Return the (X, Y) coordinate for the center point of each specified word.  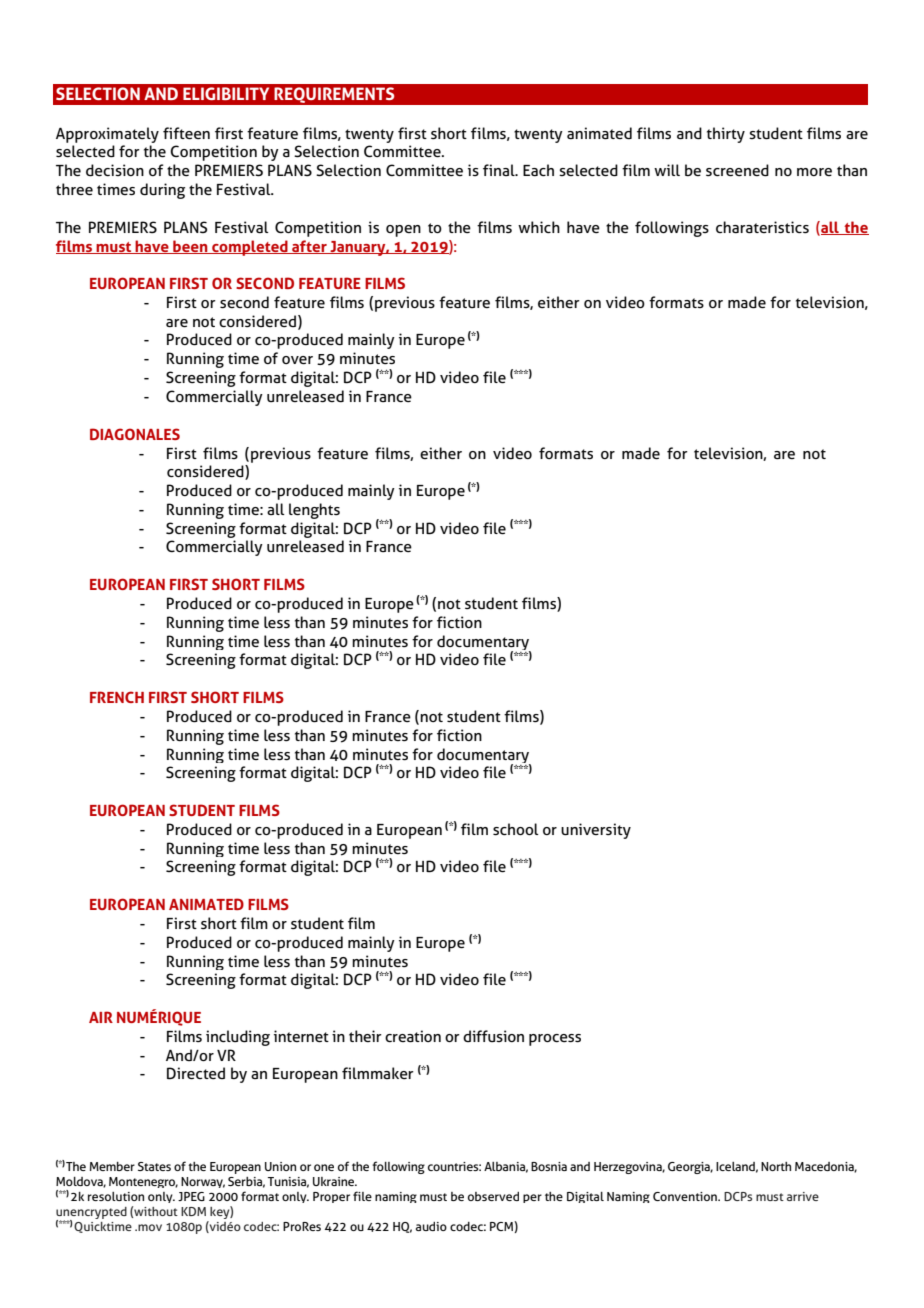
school (516, 829)
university (596, 831)
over (297, 360)
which (539, 227)
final (500, 170)
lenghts (314, 511)
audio (431, 1226)
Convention (686, 1196)
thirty (726, 135)
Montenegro (143, 1182)
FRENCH (117, 697)
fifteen (186, 133)
